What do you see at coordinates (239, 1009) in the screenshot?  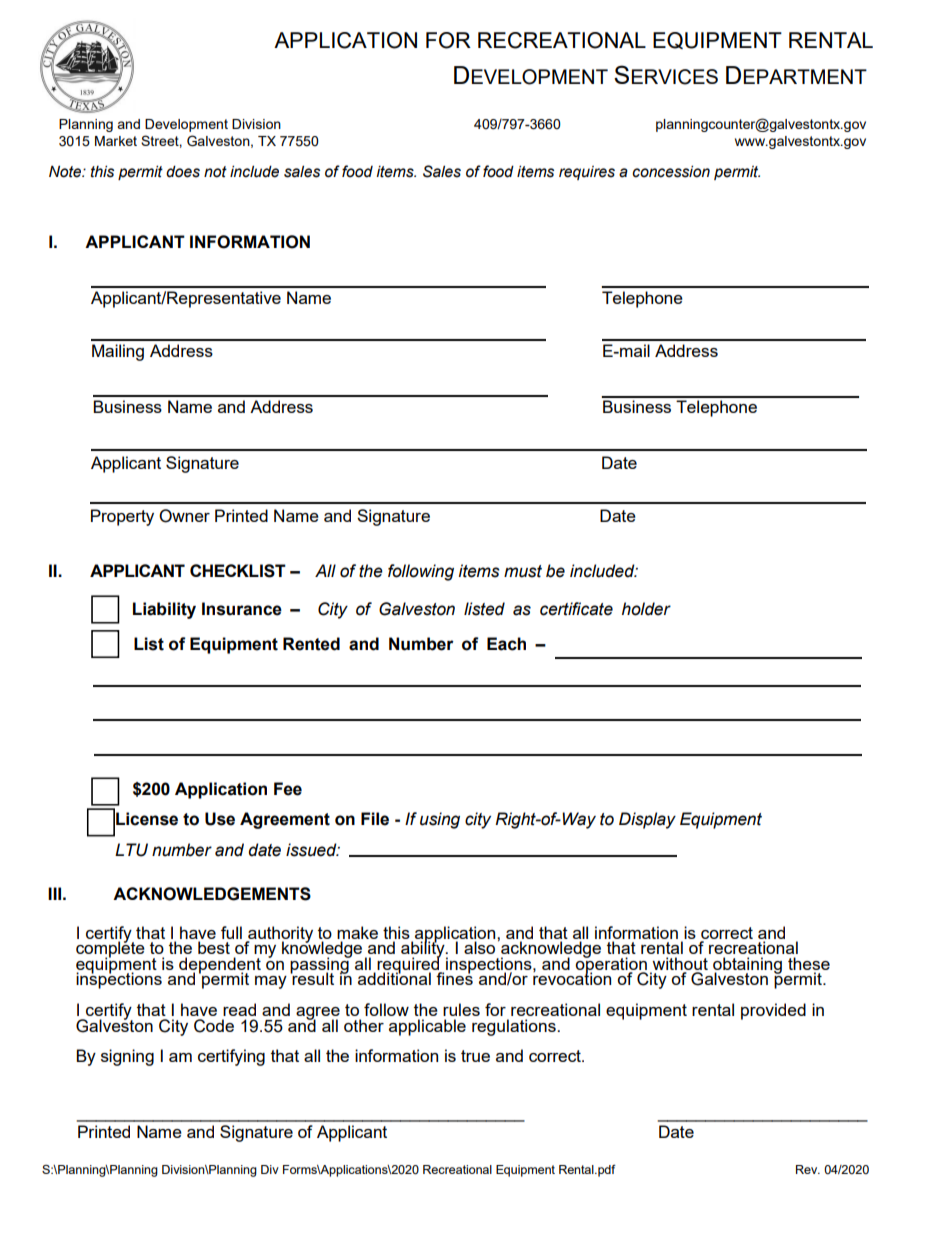 I see `read` at bounding box center [239, 1009].
